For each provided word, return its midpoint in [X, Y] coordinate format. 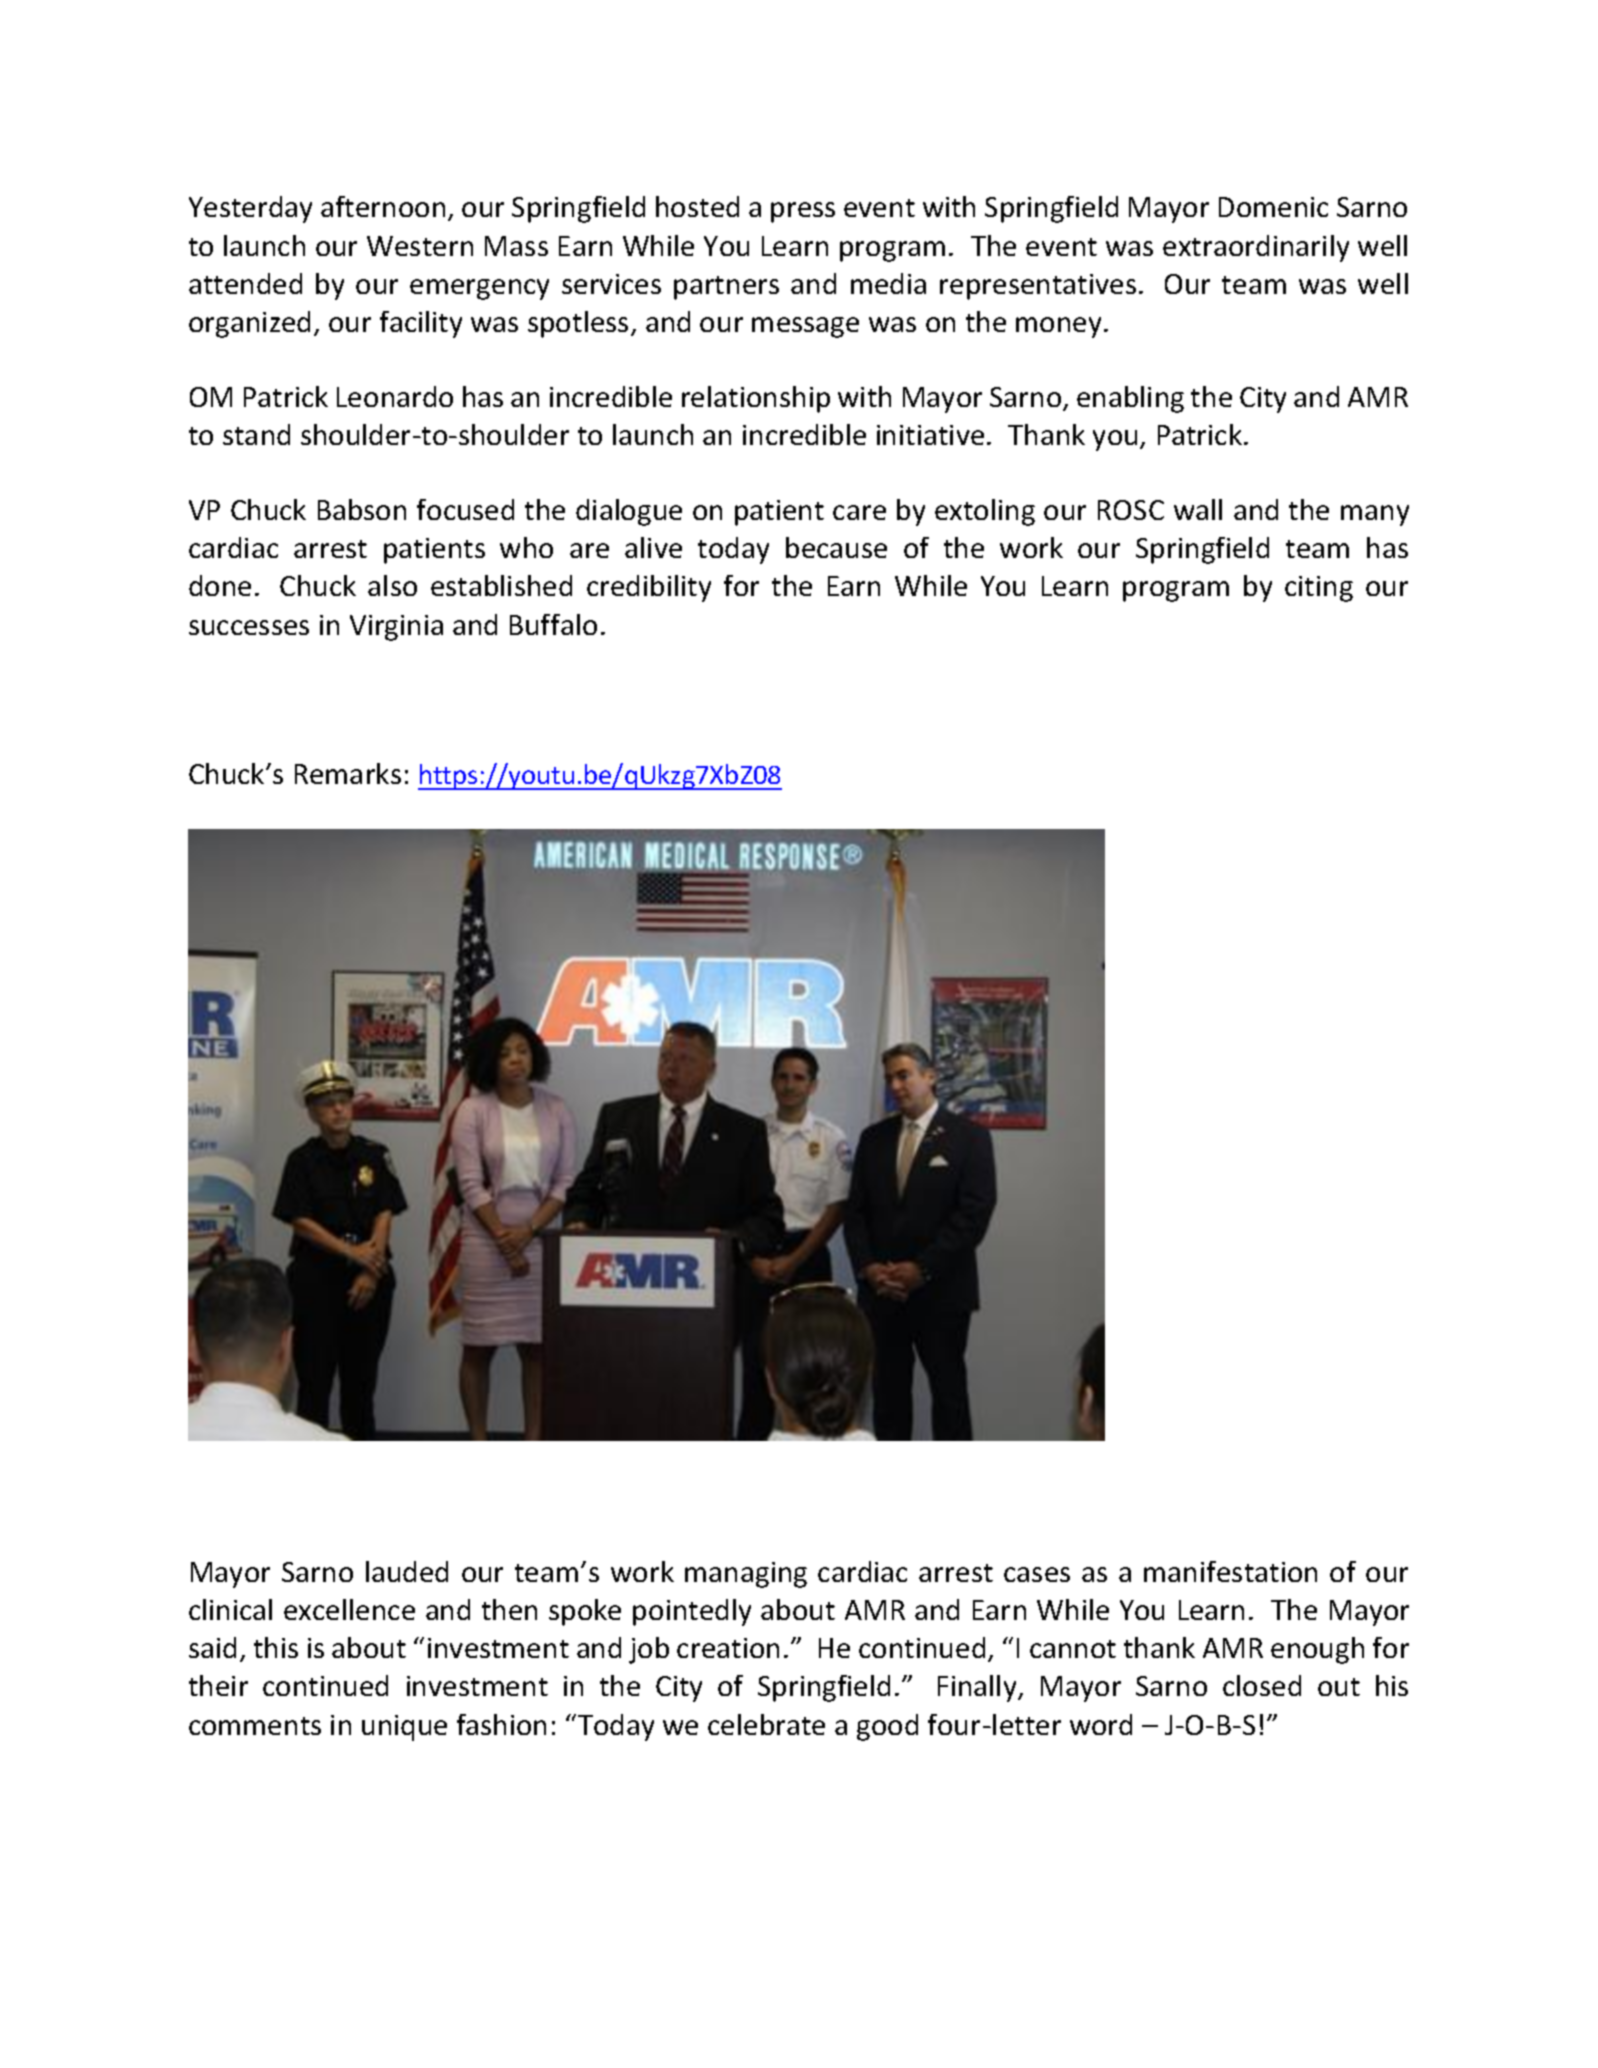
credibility [649, 588]
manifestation [1230, 1571]
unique [404, 1728]
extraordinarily [1256, 248]
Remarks [348, 773]
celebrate [766, 1724]
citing [1319, 589]
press [803, 212]
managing [746, 1575]
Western [420, 246]
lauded [407, 1571]
